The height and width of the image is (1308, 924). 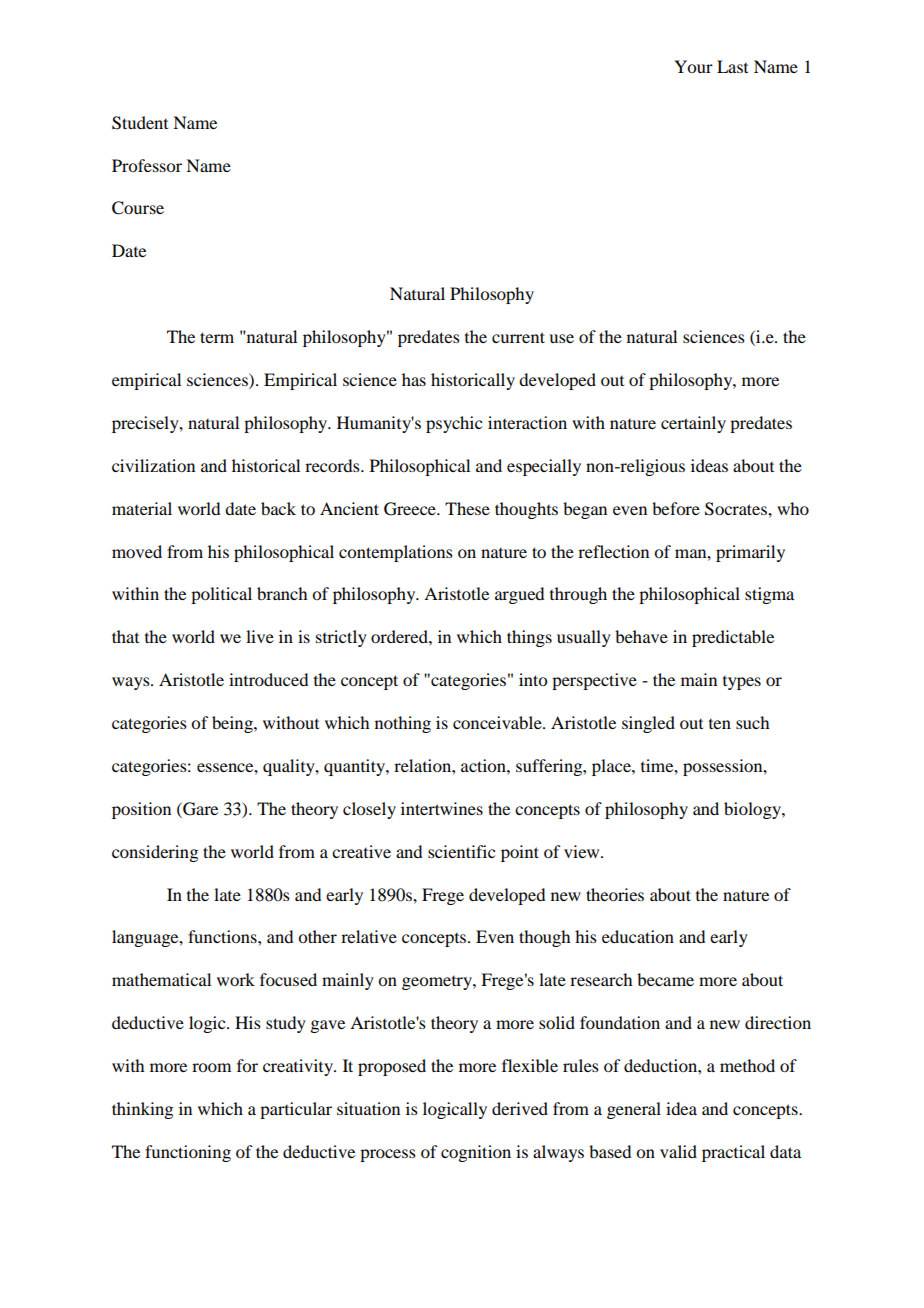 What do you see at coordinates (221, 595) in the image?
I see `political` at bounding box center [221, 595].
